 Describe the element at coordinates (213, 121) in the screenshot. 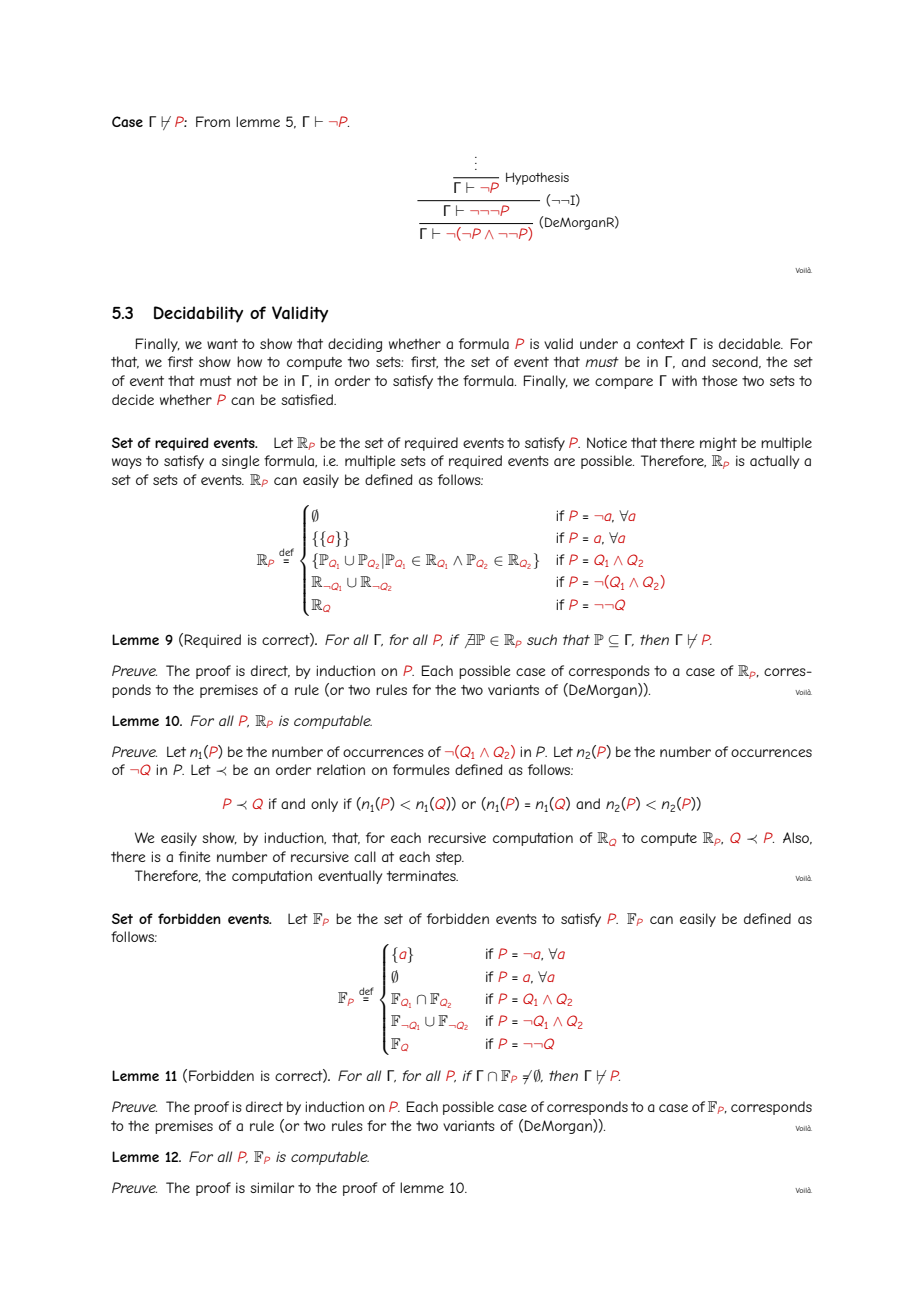

I see `From` at that location.
